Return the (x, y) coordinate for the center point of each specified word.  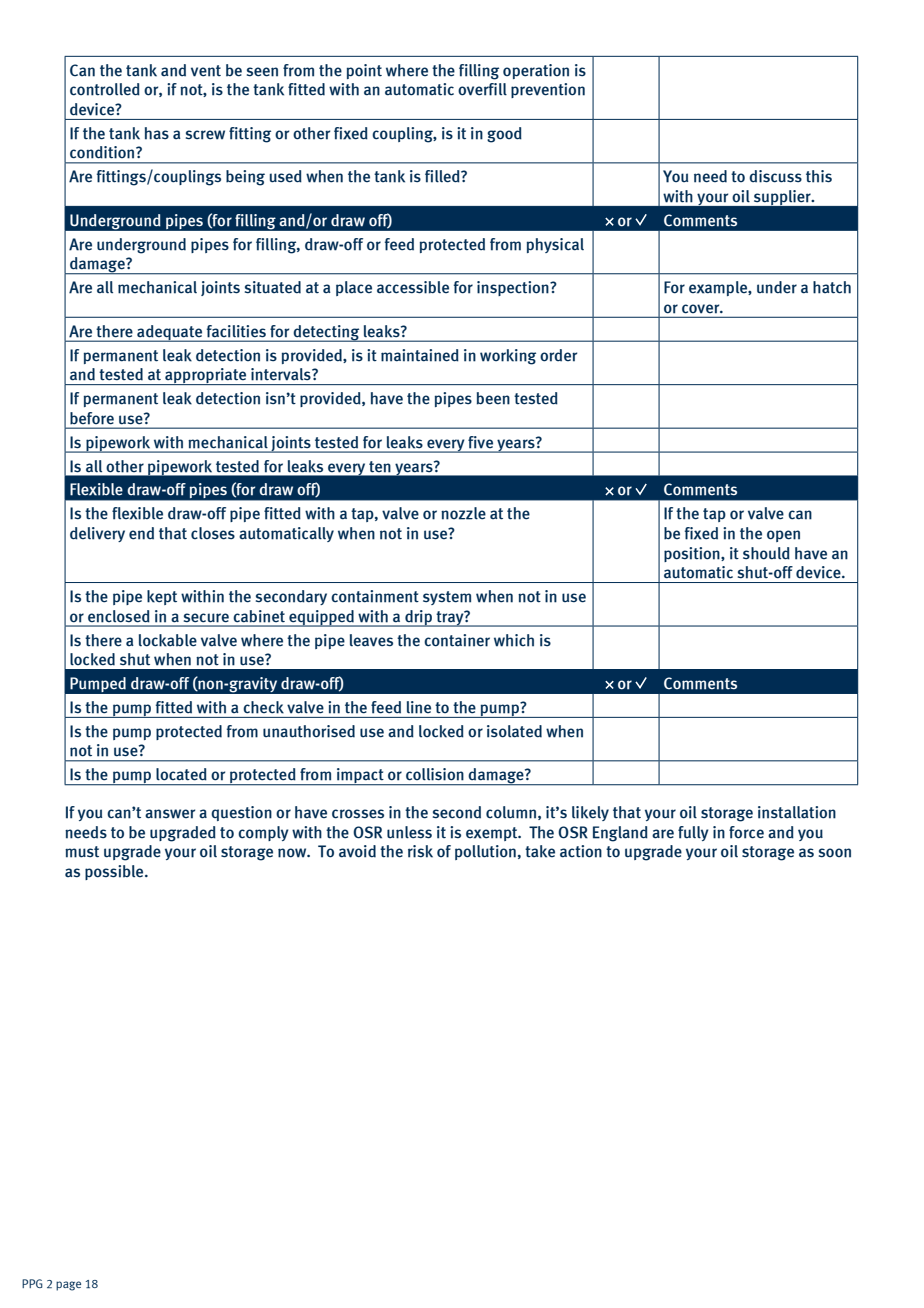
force (746, 832)
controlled (105, 89)
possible (115, 872)
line (419, 707)
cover (702, 308)
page (68, 1286)
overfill (482, 89)
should (766, 553)
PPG (32, 1283)
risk (420, 851)
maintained (420, 355)
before (92, 418)
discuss (775, 176)
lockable (168, 640)
